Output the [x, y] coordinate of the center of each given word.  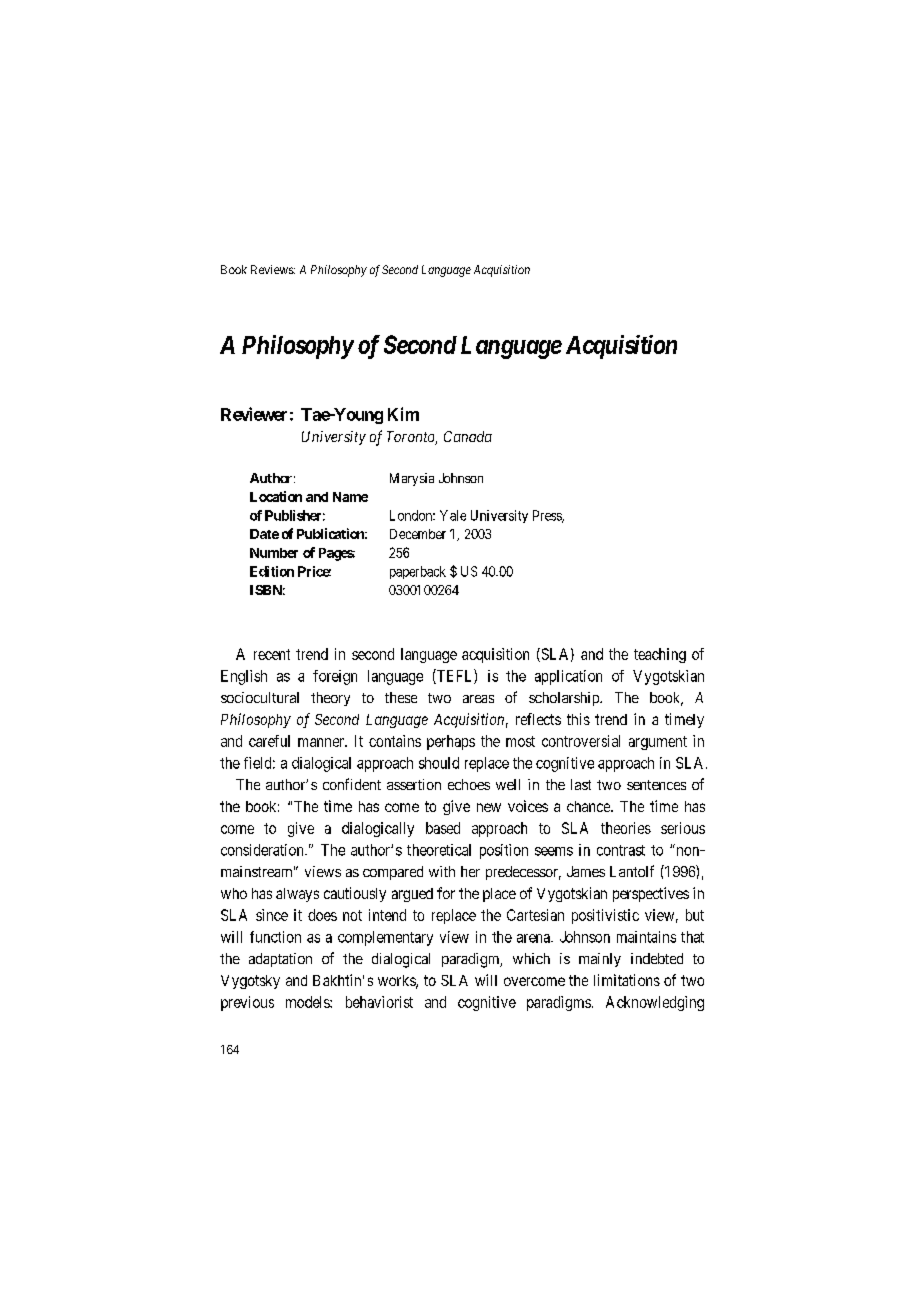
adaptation [280, 960]
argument [658, 743]
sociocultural [260, 697]
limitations [627, 980]
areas [478, 699]
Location [276, 496]
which [531, 958]
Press [548, 516]
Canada [468, 436]
